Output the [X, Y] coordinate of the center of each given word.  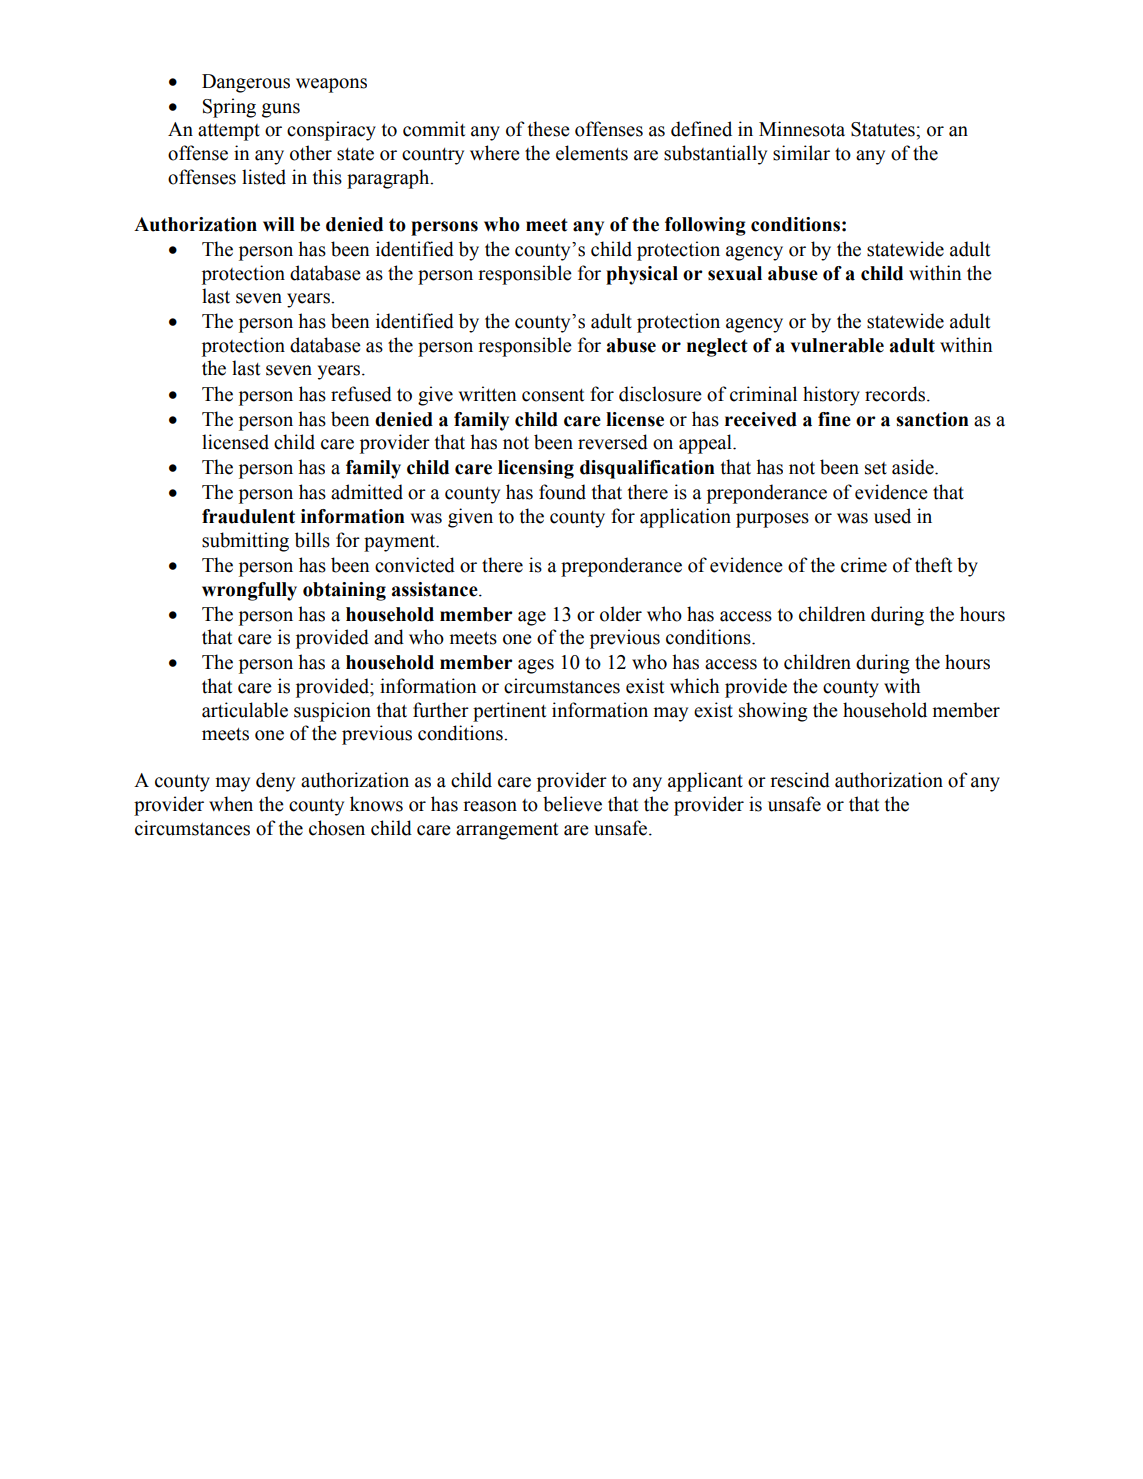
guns [281, 110]
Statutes [884, 129]
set [876, 468]
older [621, 614]
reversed [613, 442]
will [279, 224]
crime [864, 565]
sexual [735, 273]
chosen [337, 828]
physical [642, 275]
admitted [367, 492]
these [549, 129]
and [389, 637]
